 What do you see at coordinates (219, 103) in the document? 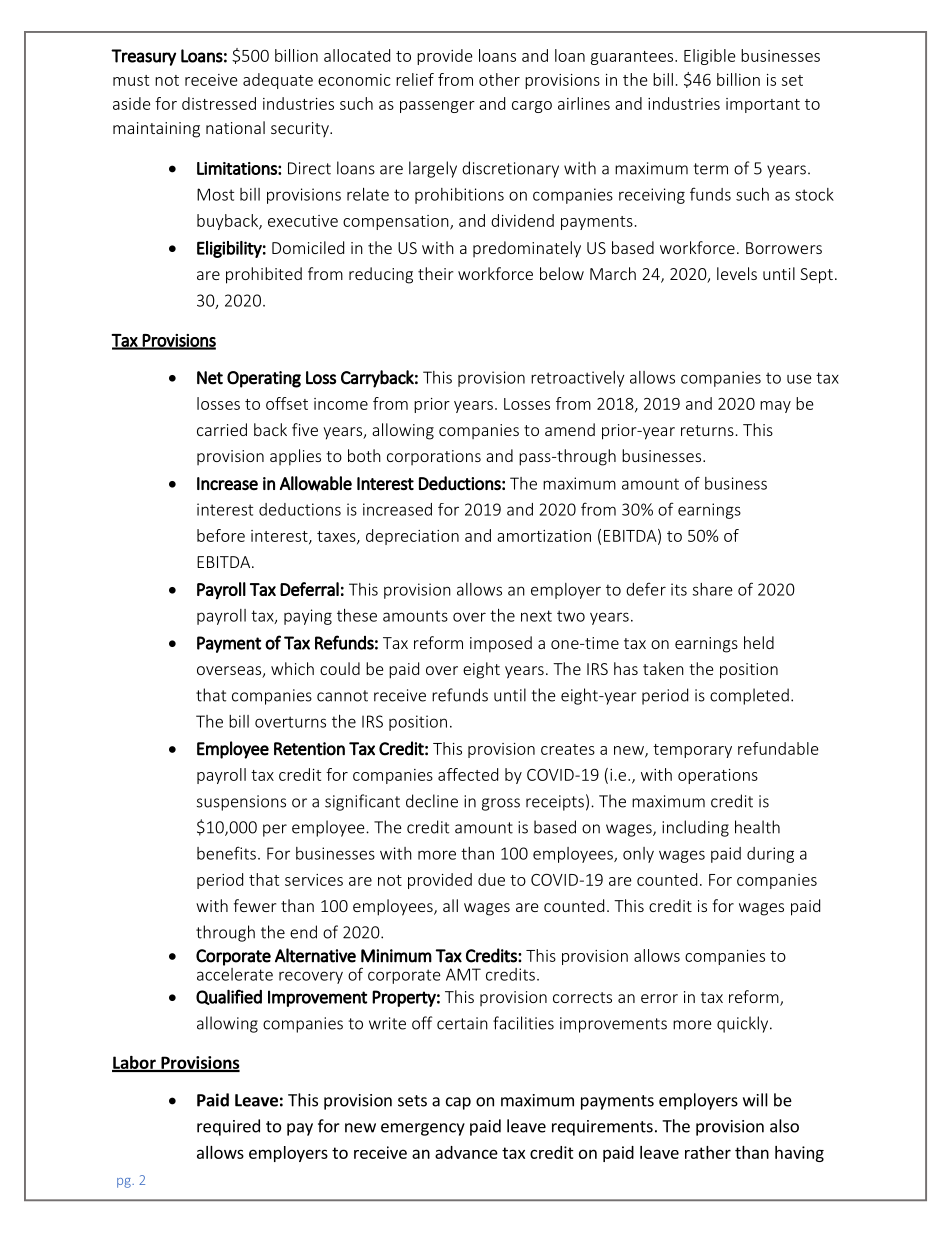
I see `distressed` at bounding box center [219, 103].
